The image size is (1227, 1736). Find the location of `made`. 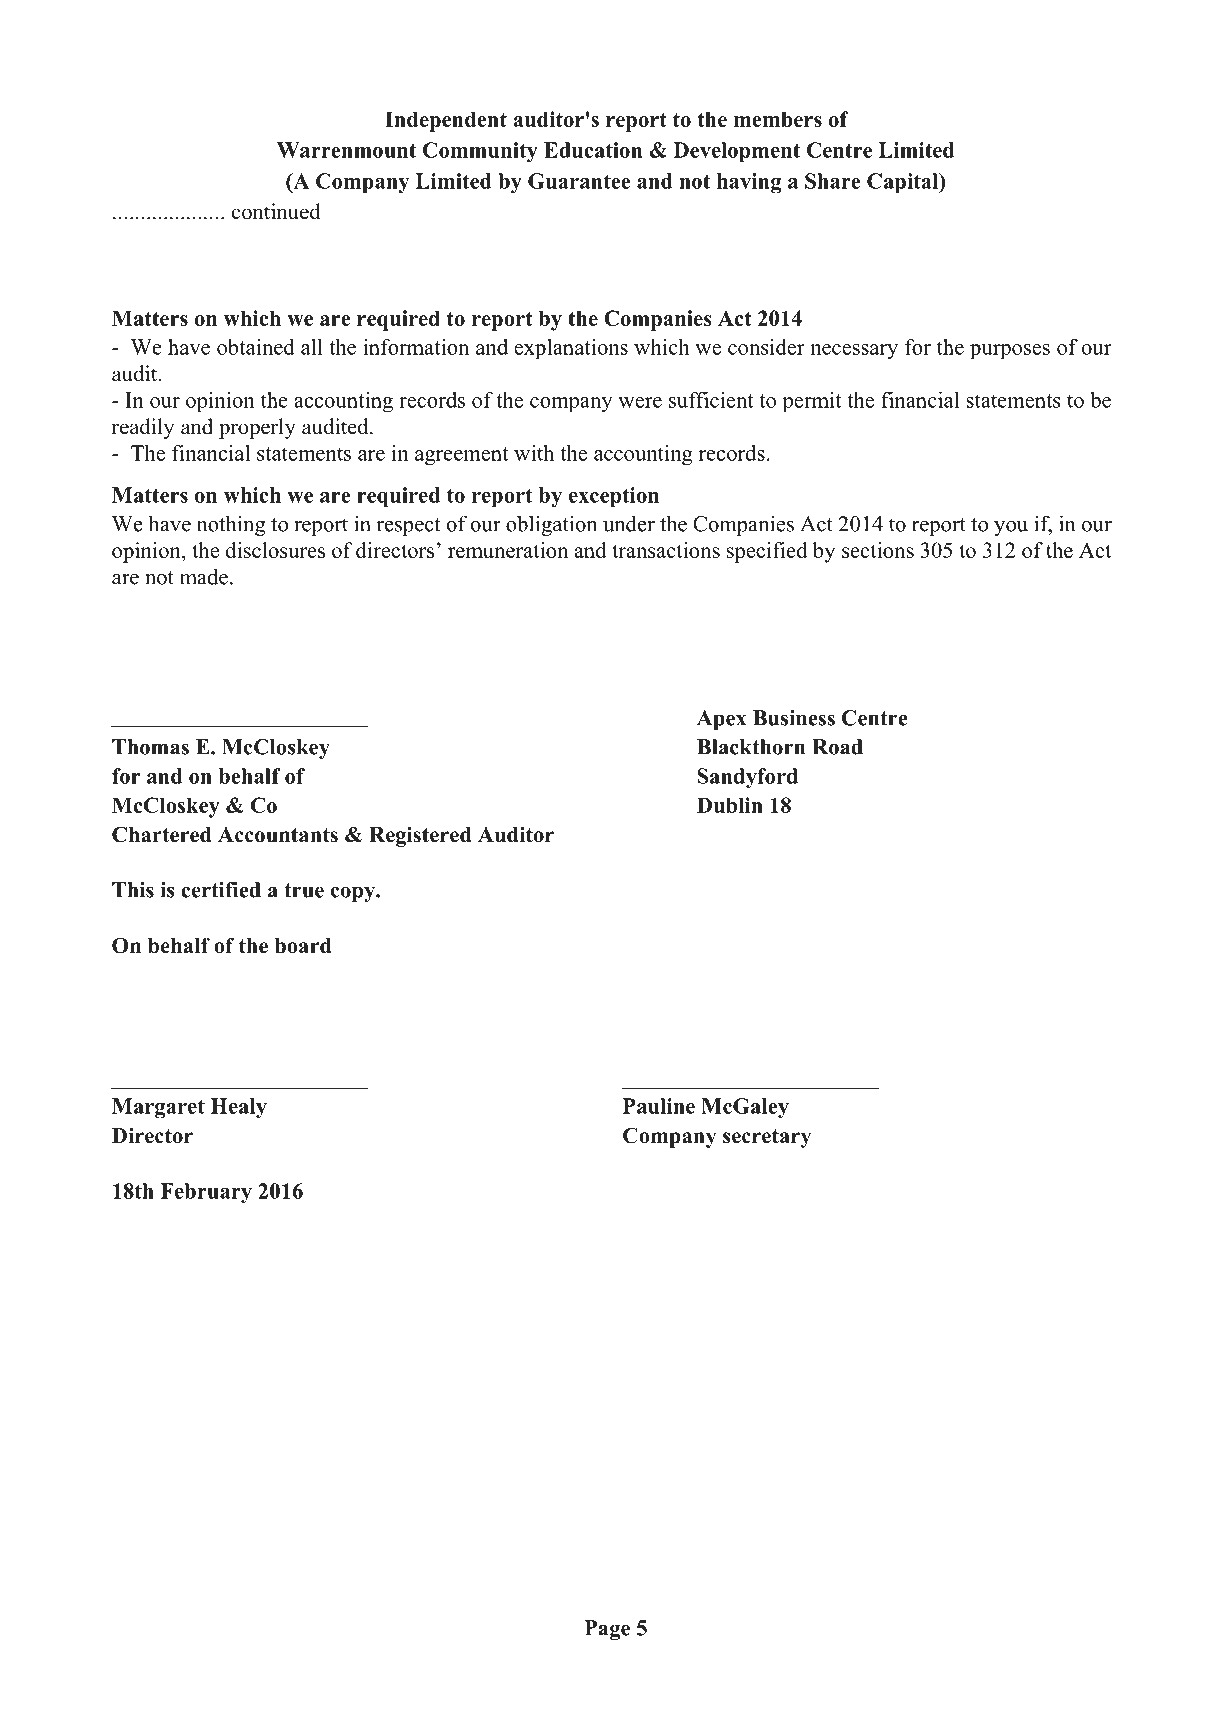

made is located at coordinates (204, 576).
